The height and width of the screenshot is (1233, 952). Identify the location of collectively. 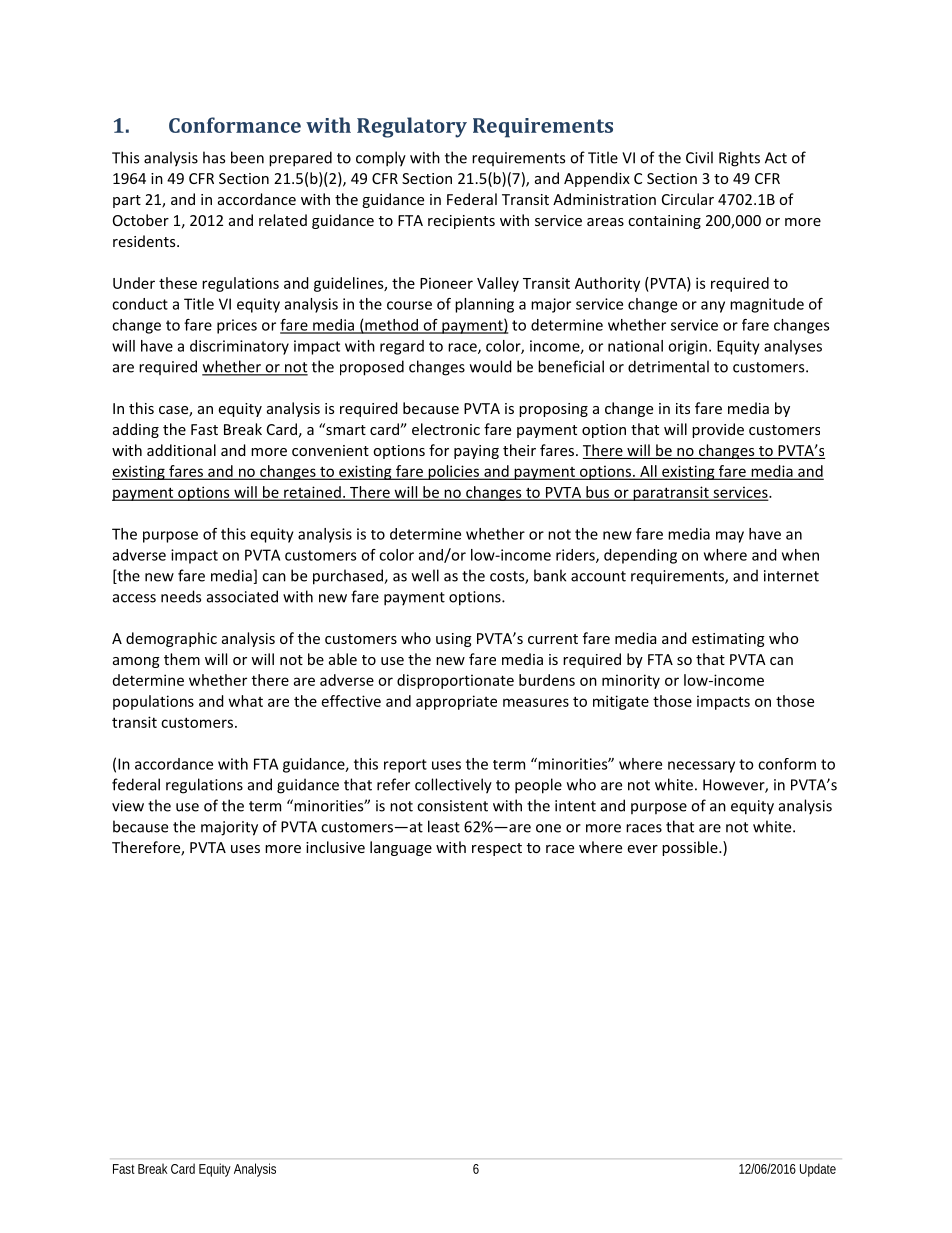
(453, 786).
